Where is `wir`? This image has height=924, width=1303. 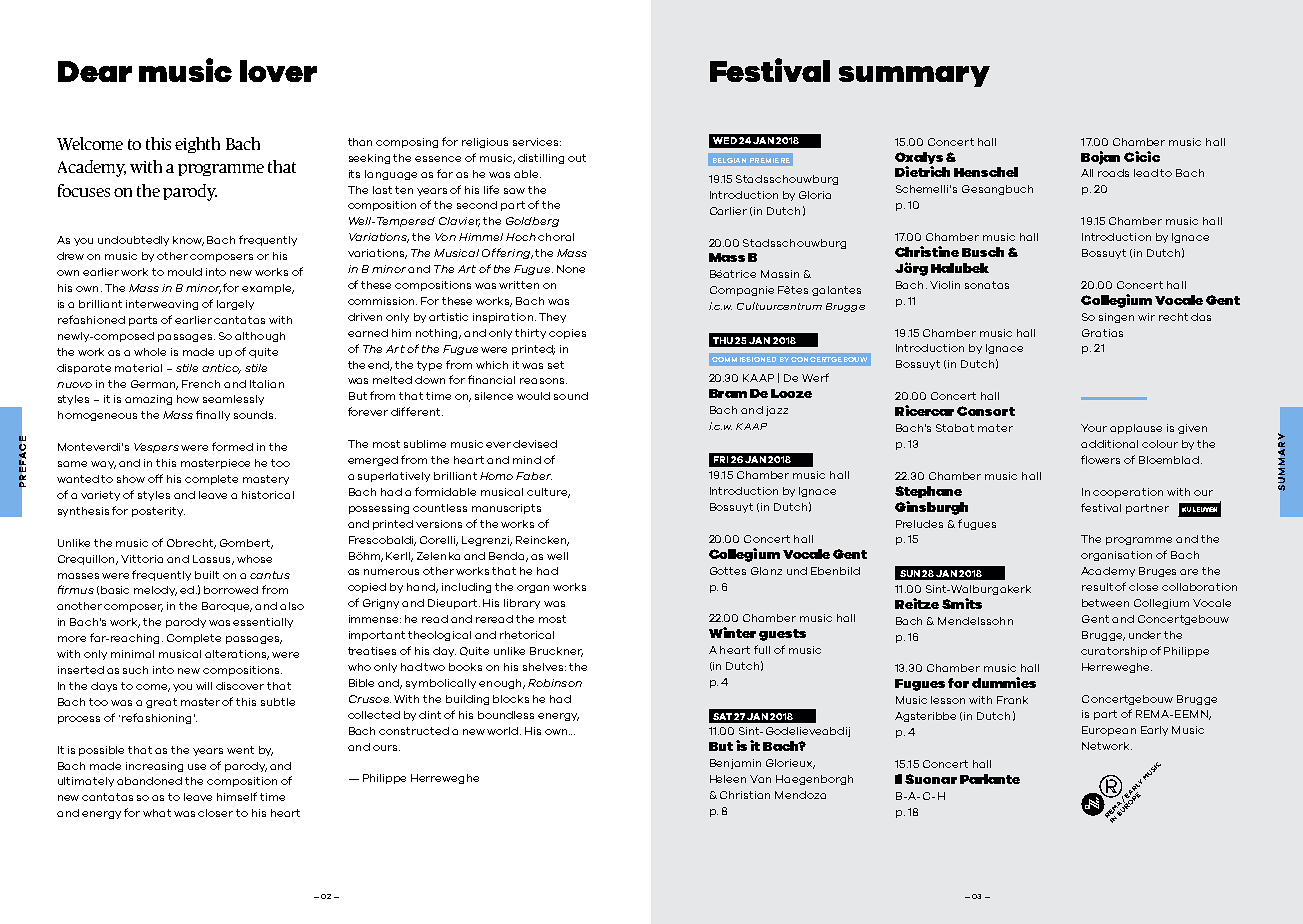 wir is located at coordinates (1146, 317).
